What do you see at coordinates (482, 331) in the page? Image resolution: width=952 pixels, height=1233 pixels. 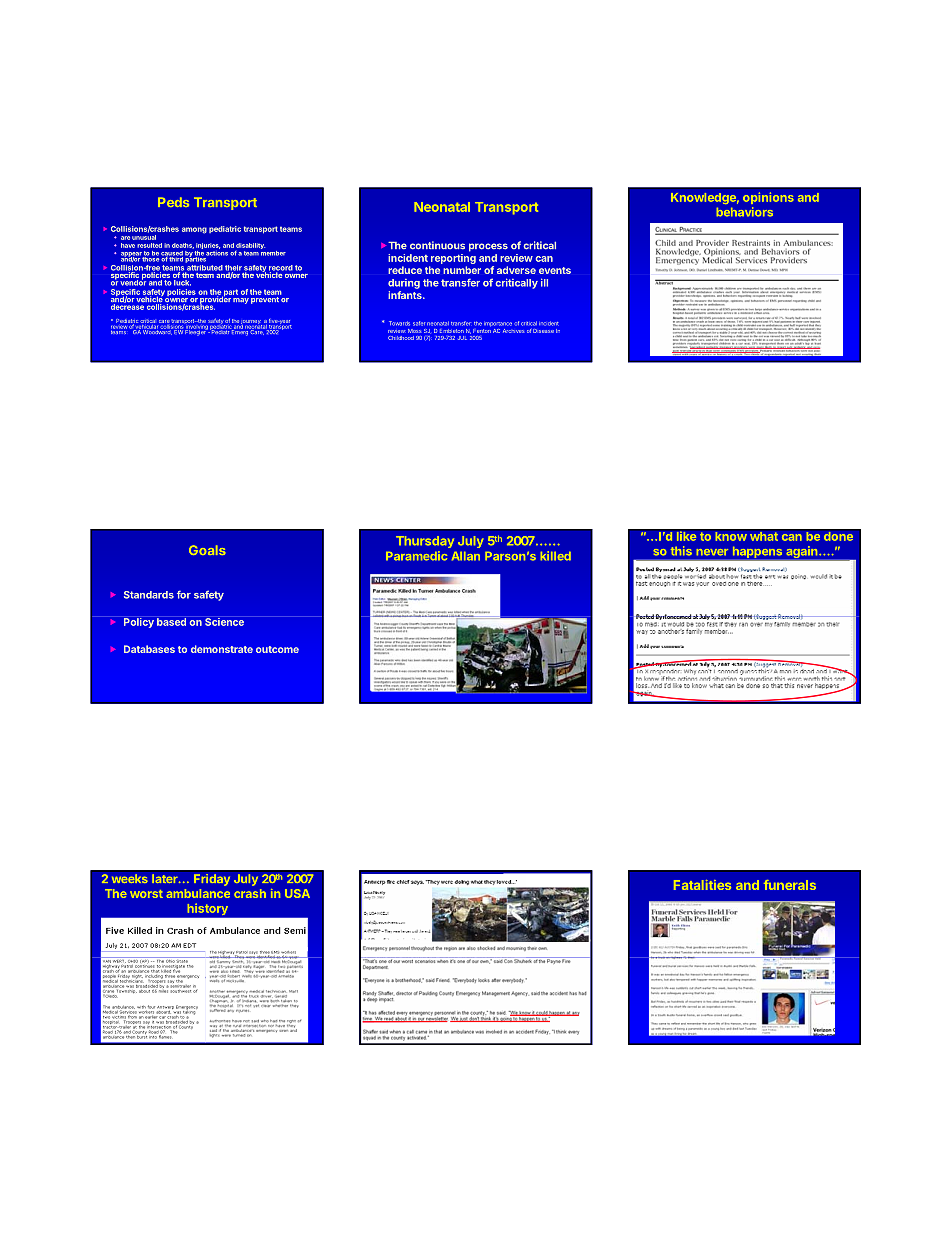 I see `Fenton` at bounding box center [482, 331].
